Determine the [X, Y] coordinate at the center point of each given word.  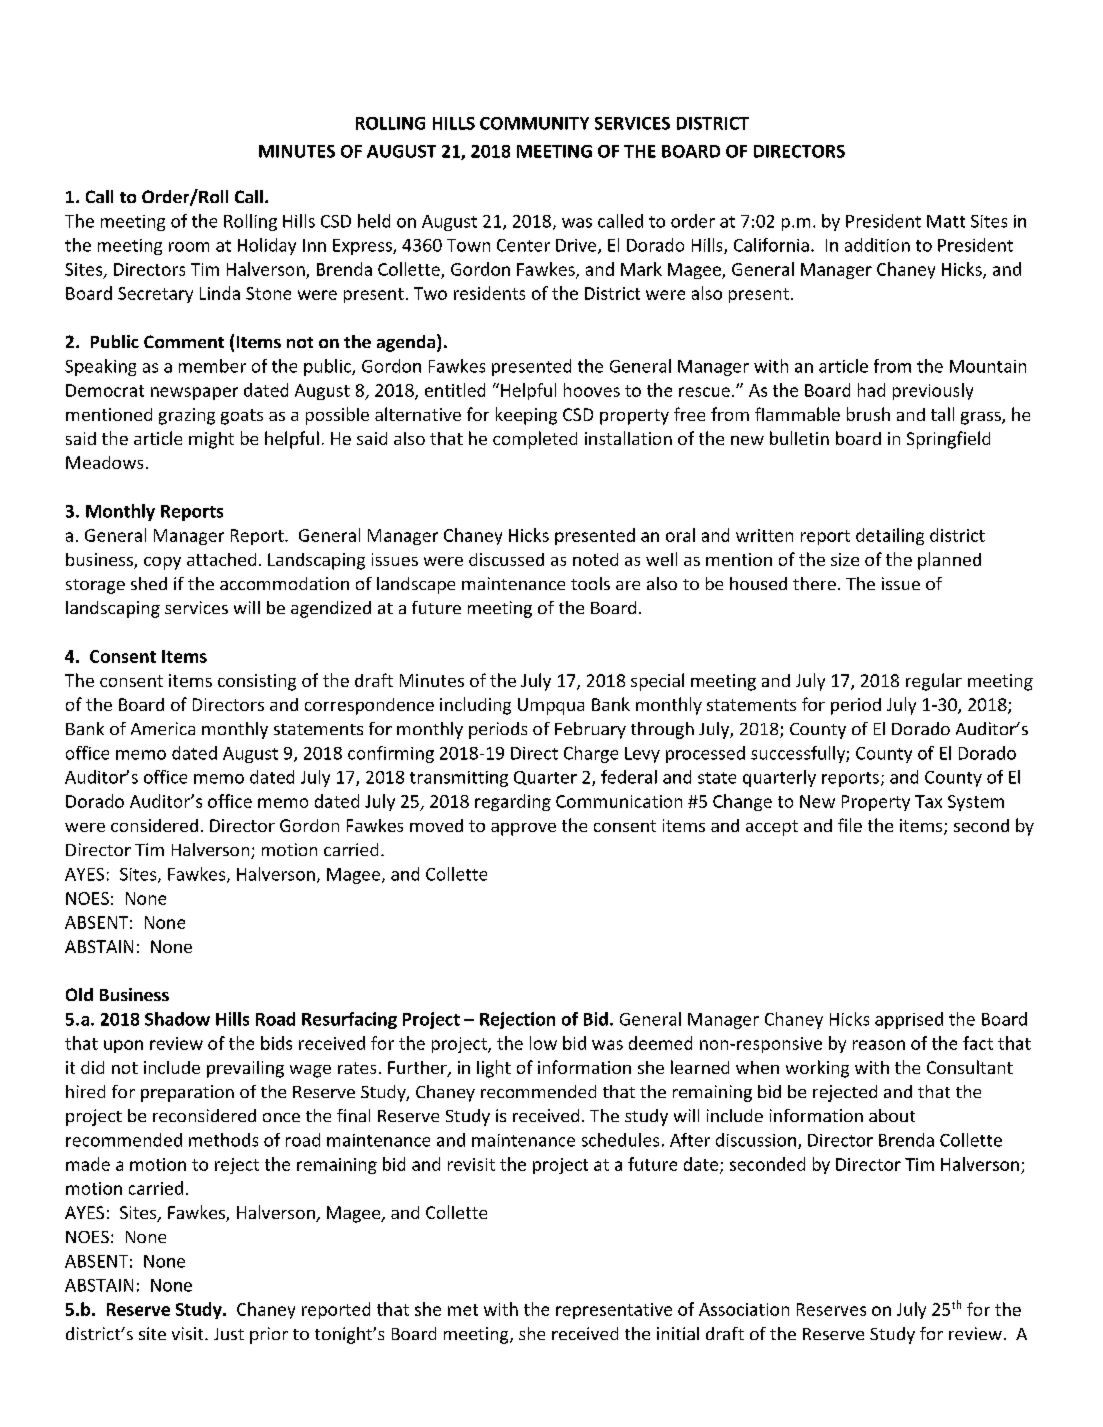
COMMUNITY [534, 123]
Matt [946, 221]
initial [678, 1333]
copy [162, 563]
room [189, 247]
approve [523, 829]
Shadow [177, 1019]
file [850, 825]
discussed [506, 559]
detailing [890, 536]
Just [229, 1334]
